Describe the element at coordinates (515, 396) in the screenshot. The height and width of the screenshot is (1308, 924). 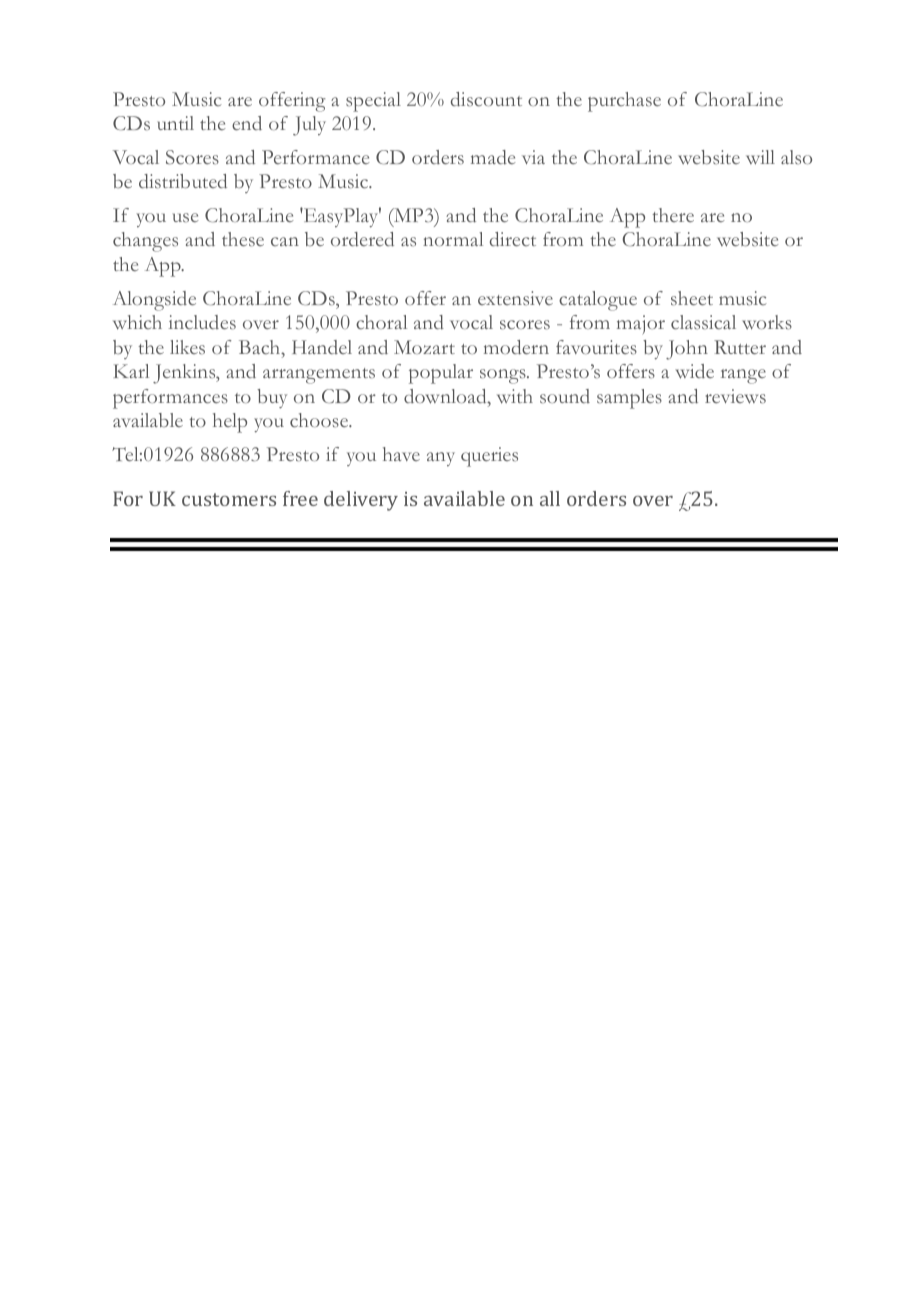
I see `with` at that location.
